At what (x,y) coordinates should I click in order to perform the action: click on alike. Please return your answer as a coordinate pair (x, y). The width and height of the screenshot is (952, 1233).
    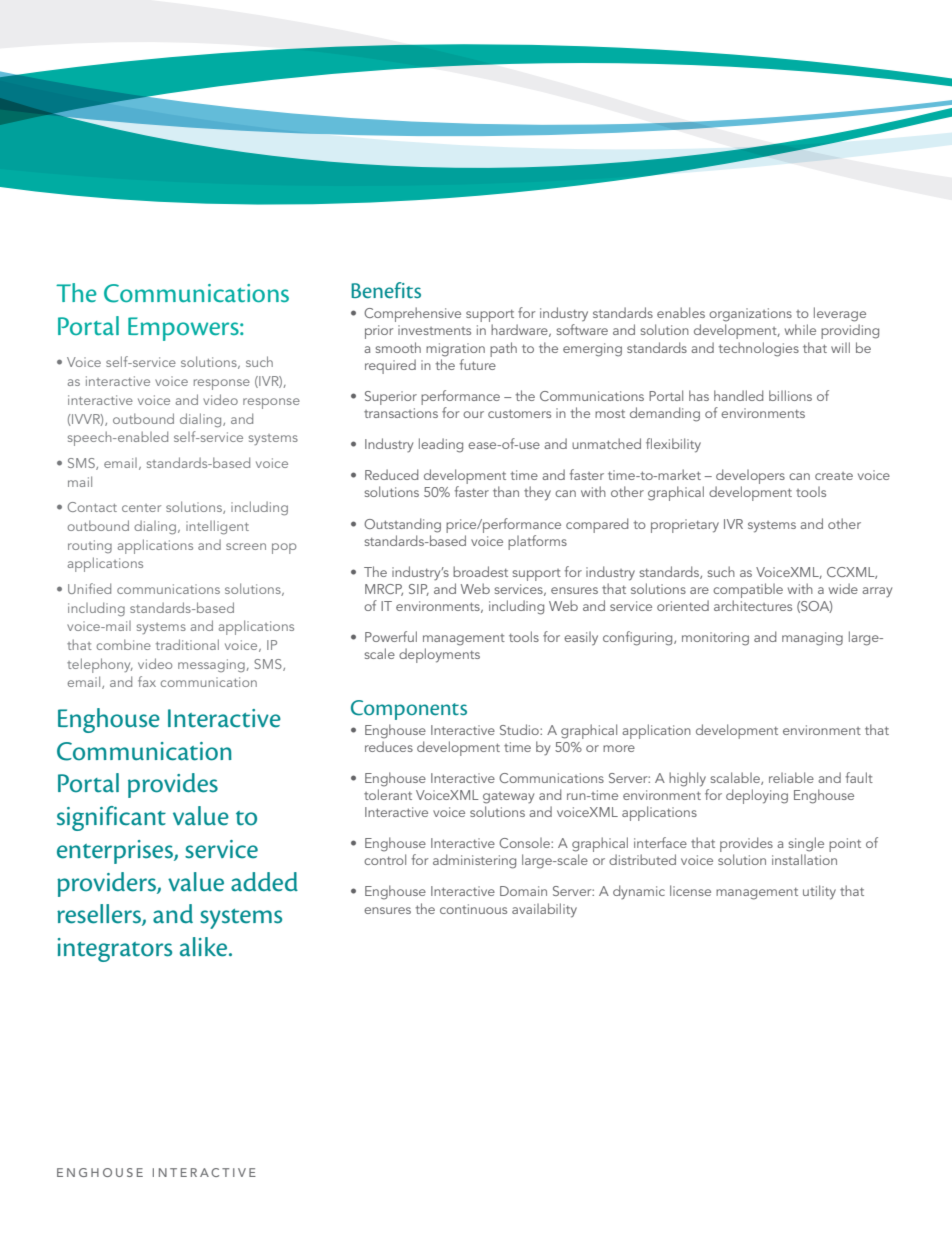
    Looking at the image, I should click on (205, 947).
